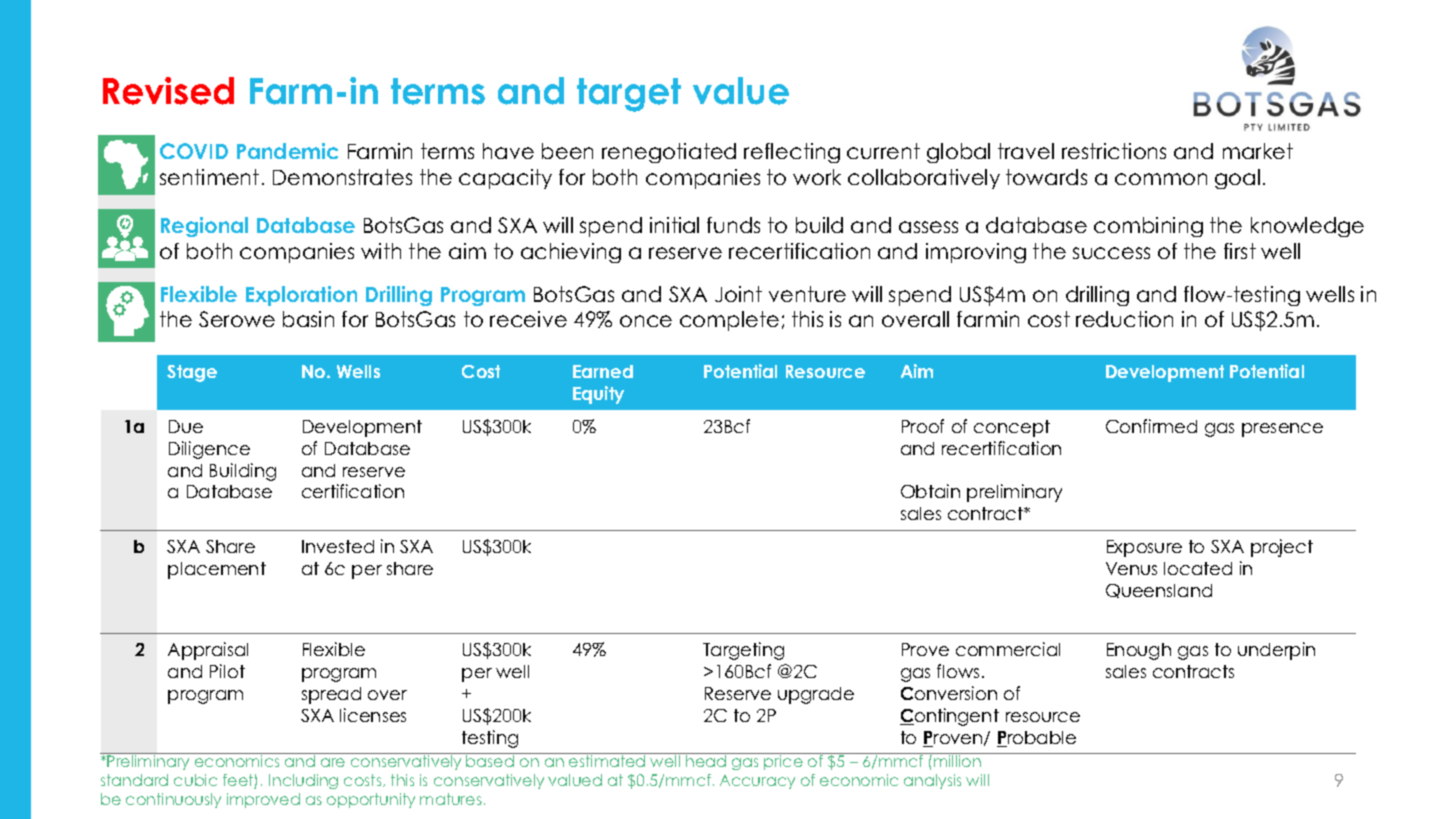 This screenshot has width=1456, height=819. I want to click on Confirmed, so click(1151, 426).
